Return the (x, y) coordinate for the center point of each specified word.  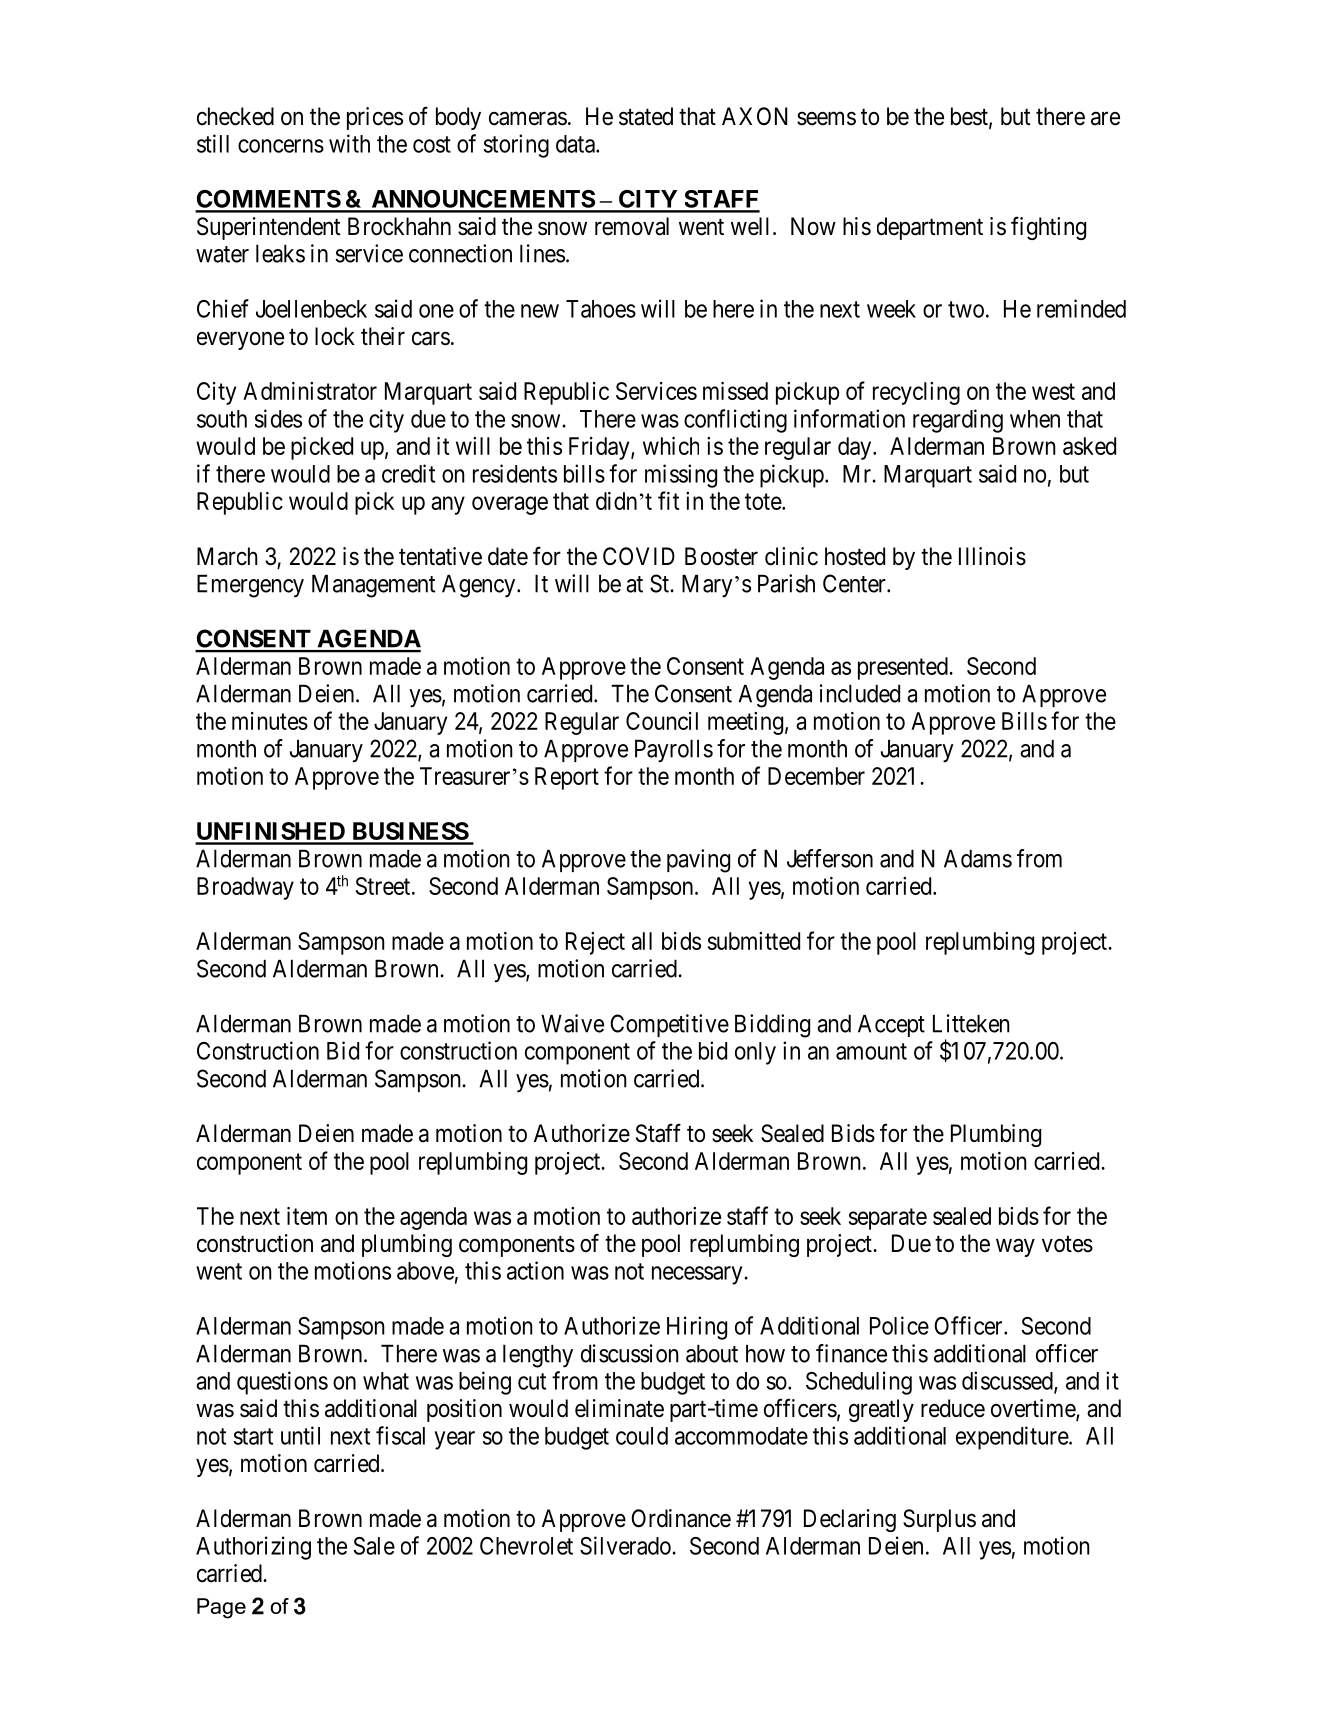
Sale (374, 1546)
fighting (1048, 228)
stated (646, 116)
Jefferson (830, 858)
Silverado (625, 1545)
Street (384, 886)
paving (698, 861)
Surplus (939, 1520)
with (349, 143)
